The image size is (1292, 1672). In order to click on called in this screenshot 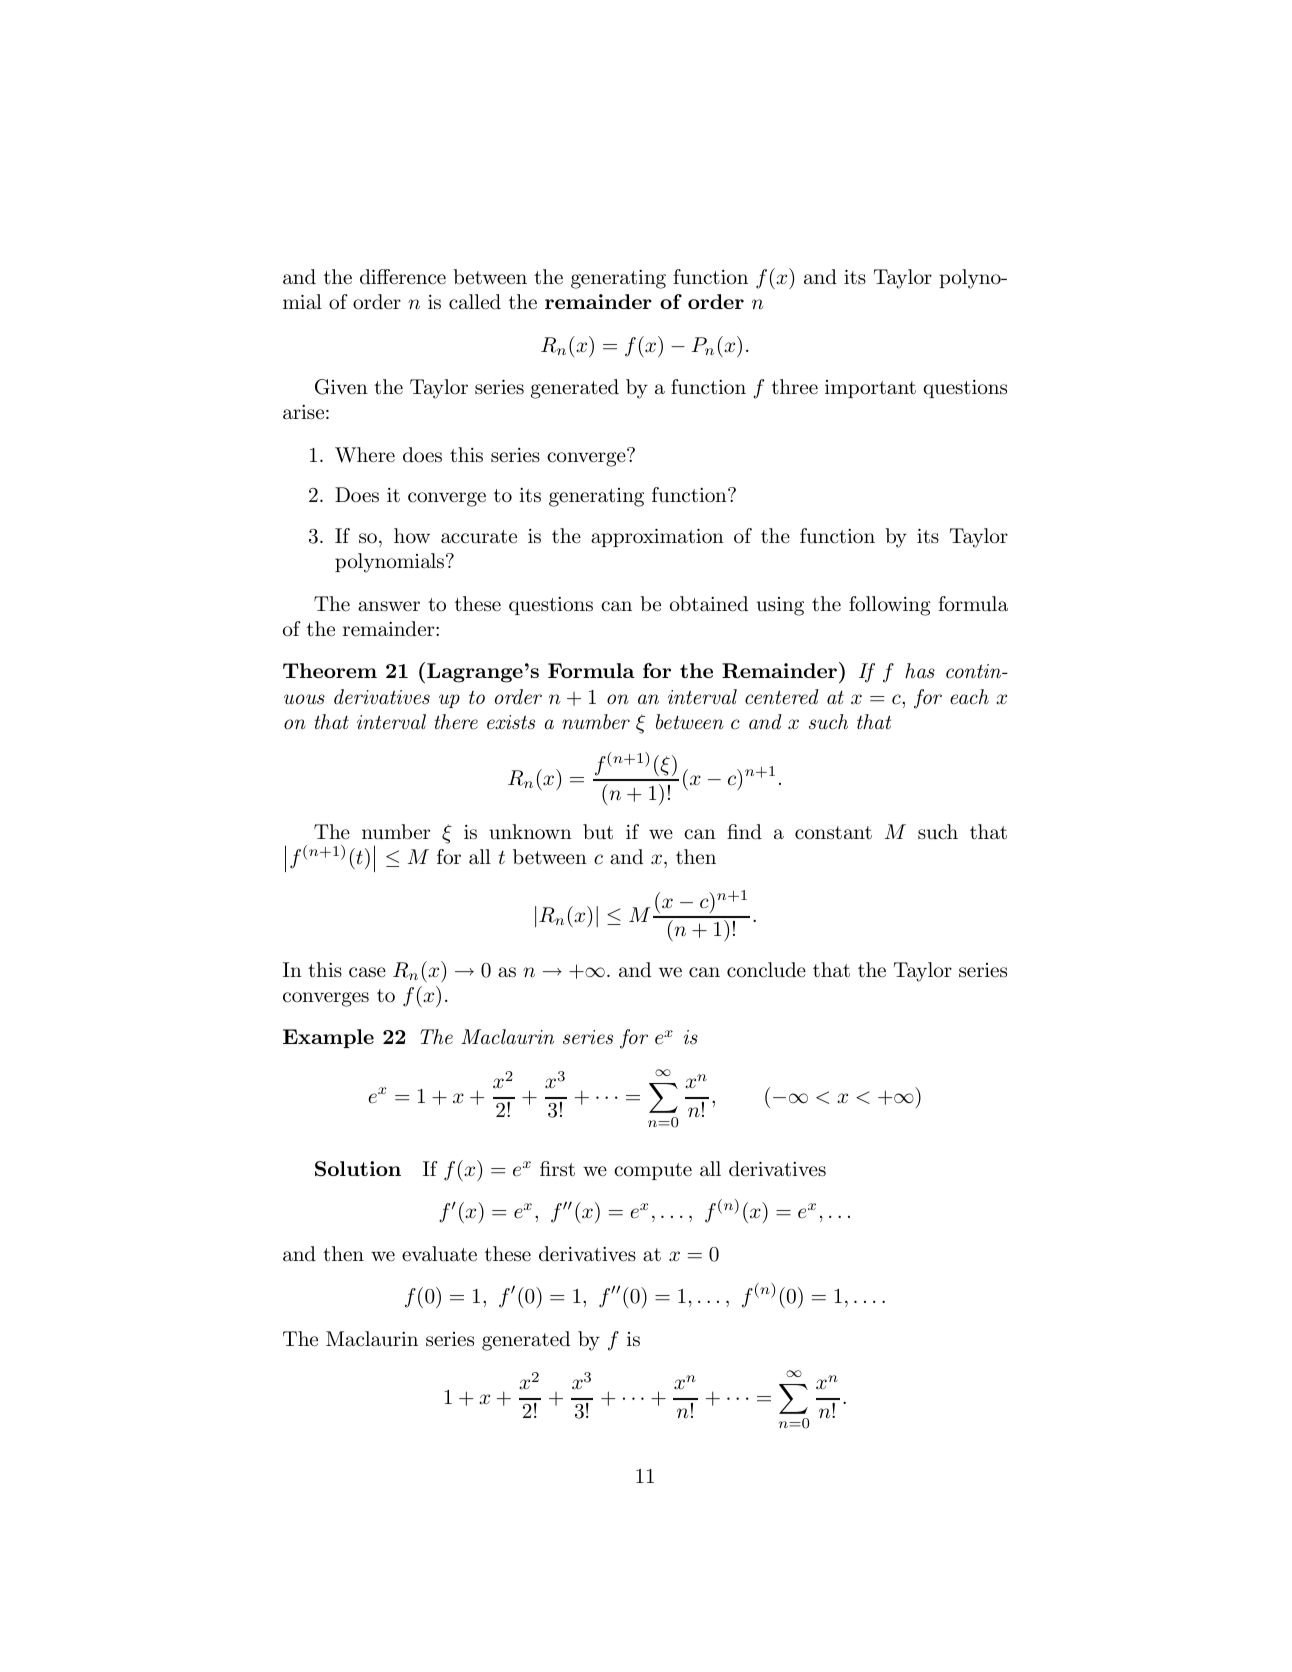, I will do `click(475, 302)`.
